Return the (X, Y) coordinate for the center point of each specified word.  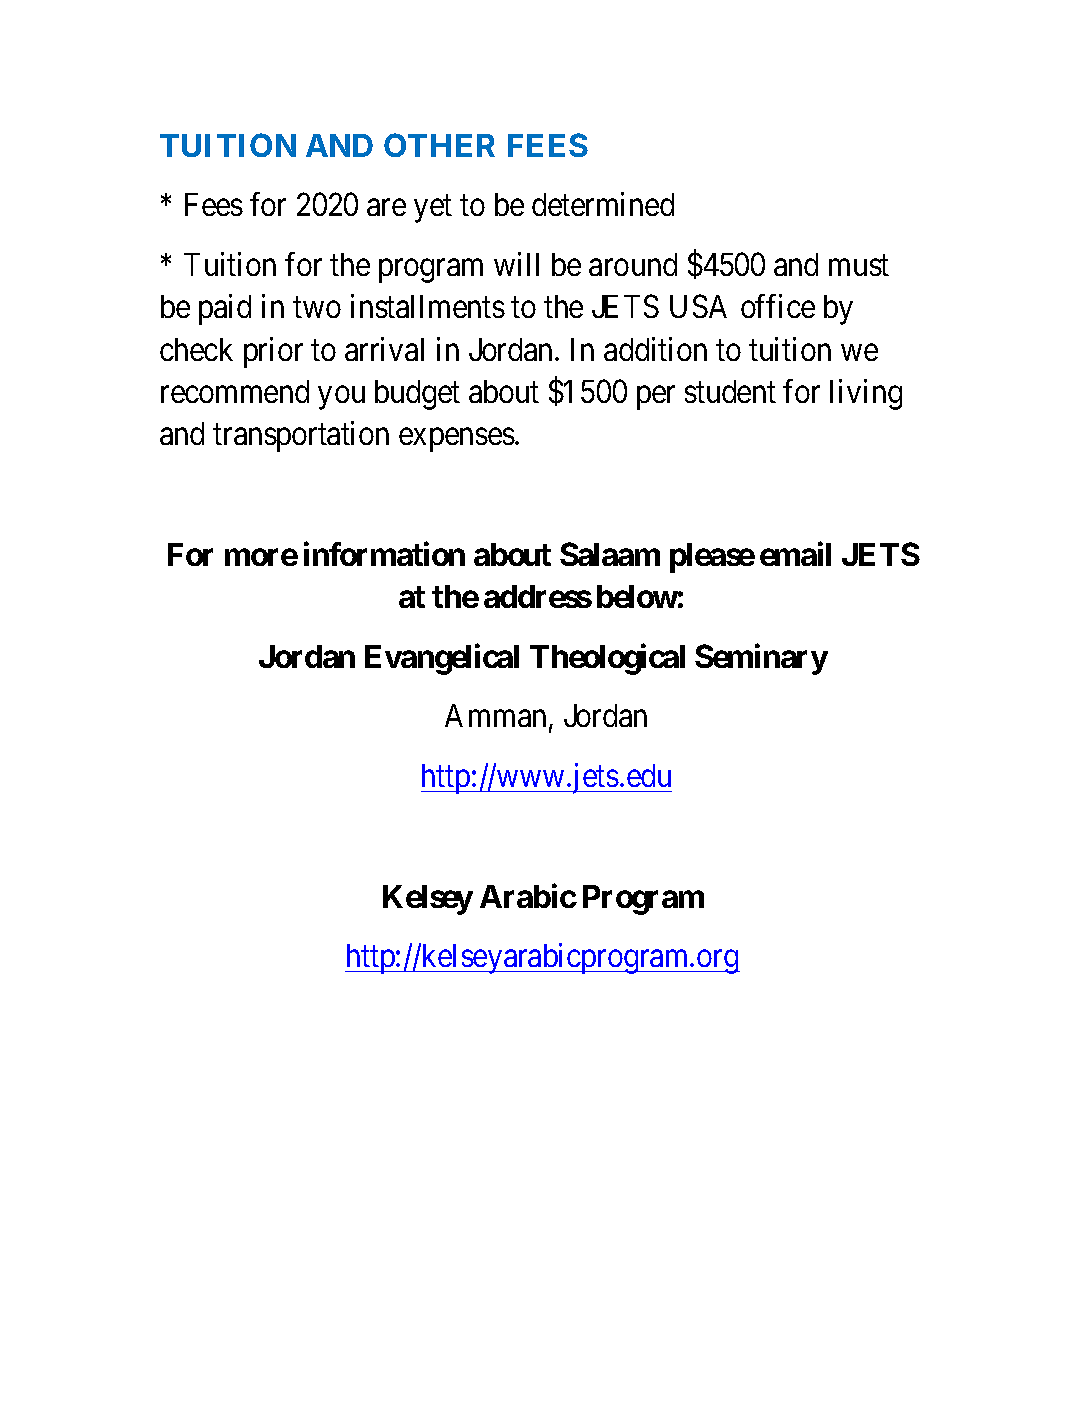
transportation (301, 436)
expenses (457, 440)
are (386, 208)
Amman (495, 715)
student (730, 391)
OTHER (439, 145)
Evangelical (442, 659)
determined (603, 204)
